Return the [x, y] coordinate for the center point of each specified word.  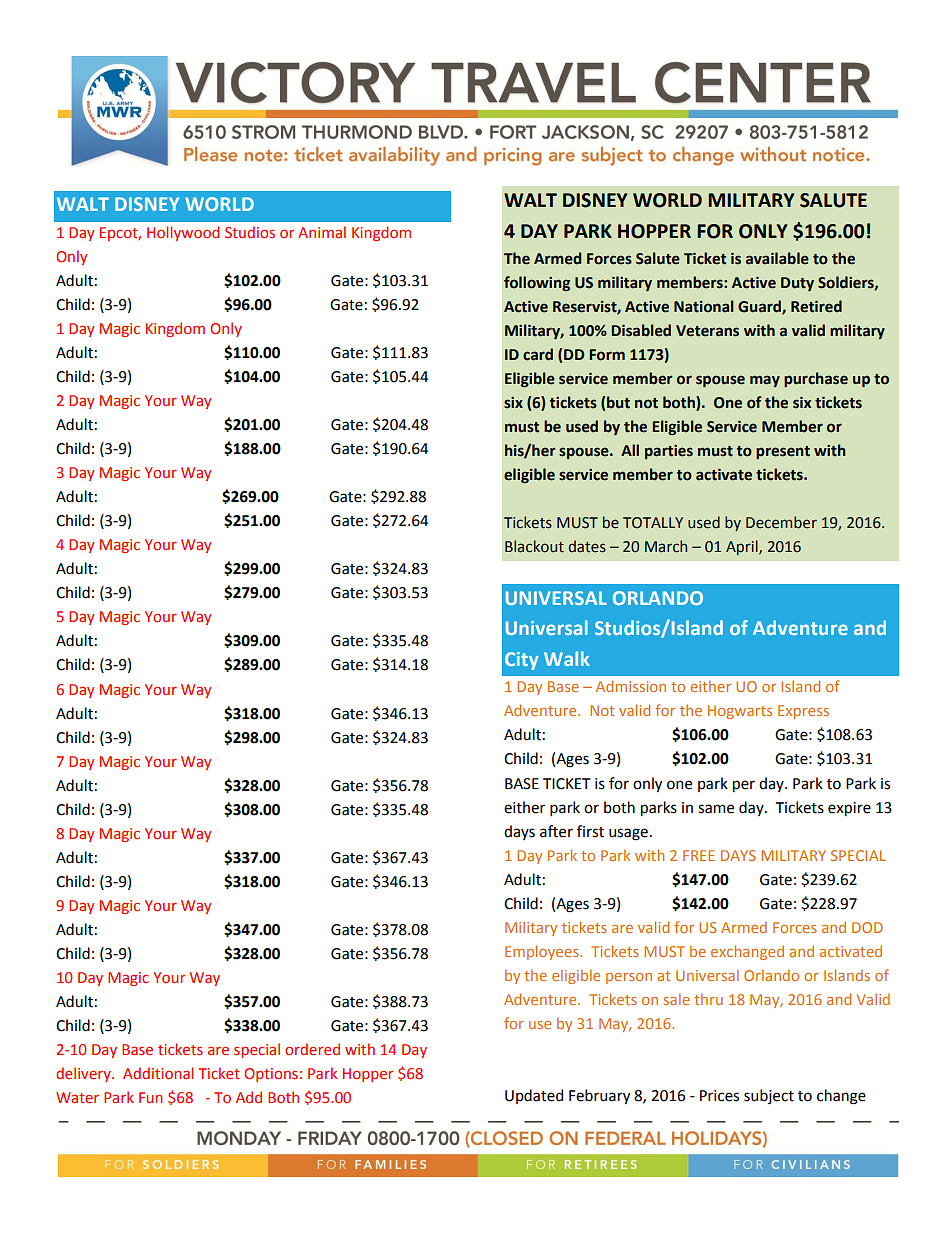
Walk [567, 658]
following [537, 283]
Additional [158, 1073]
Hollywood [183, 233]
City [522, 661]
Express [803, 712]
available [777, 258]
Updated [534, 1096]
